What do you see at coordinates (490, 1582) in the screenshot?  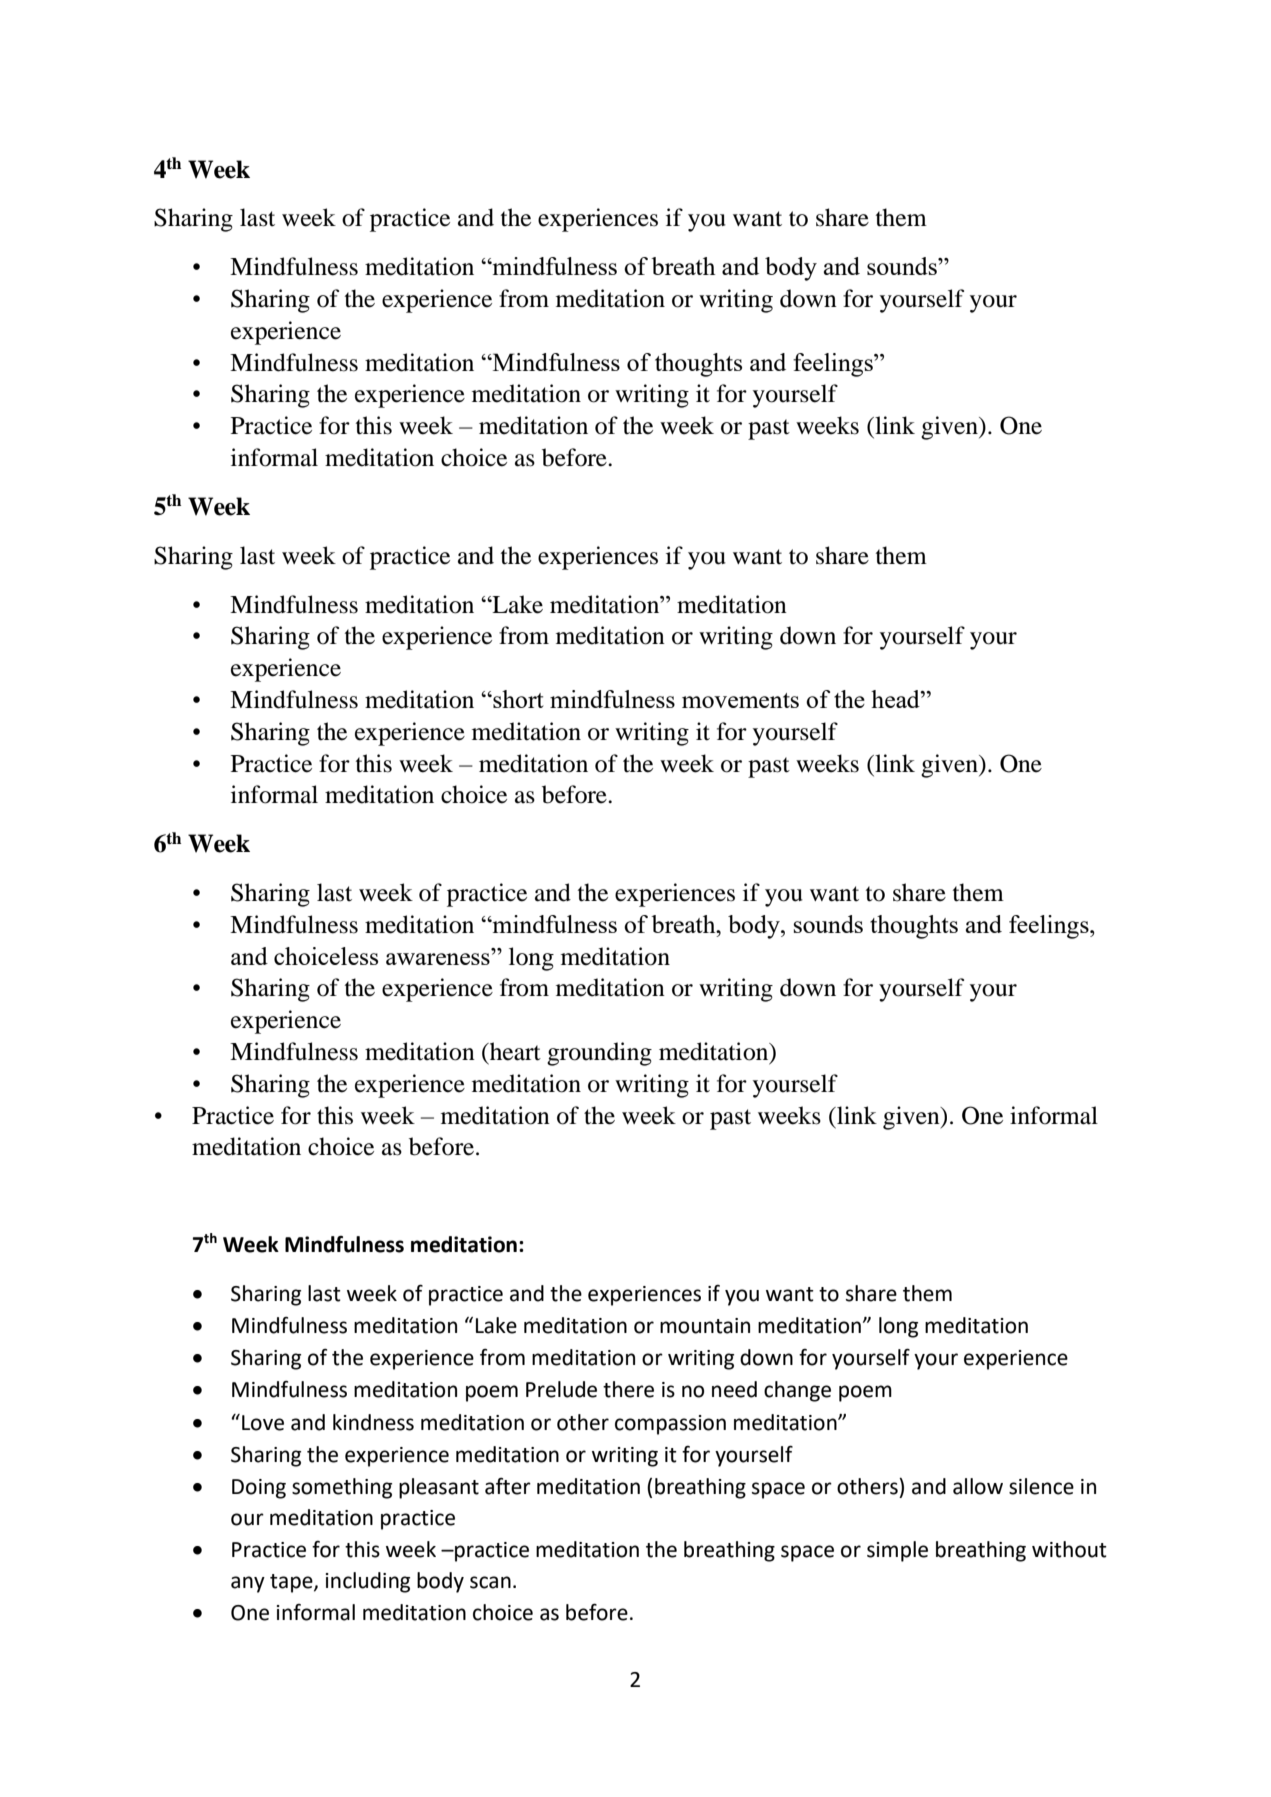 I see `scan` at bounding box center [490, 1582].
